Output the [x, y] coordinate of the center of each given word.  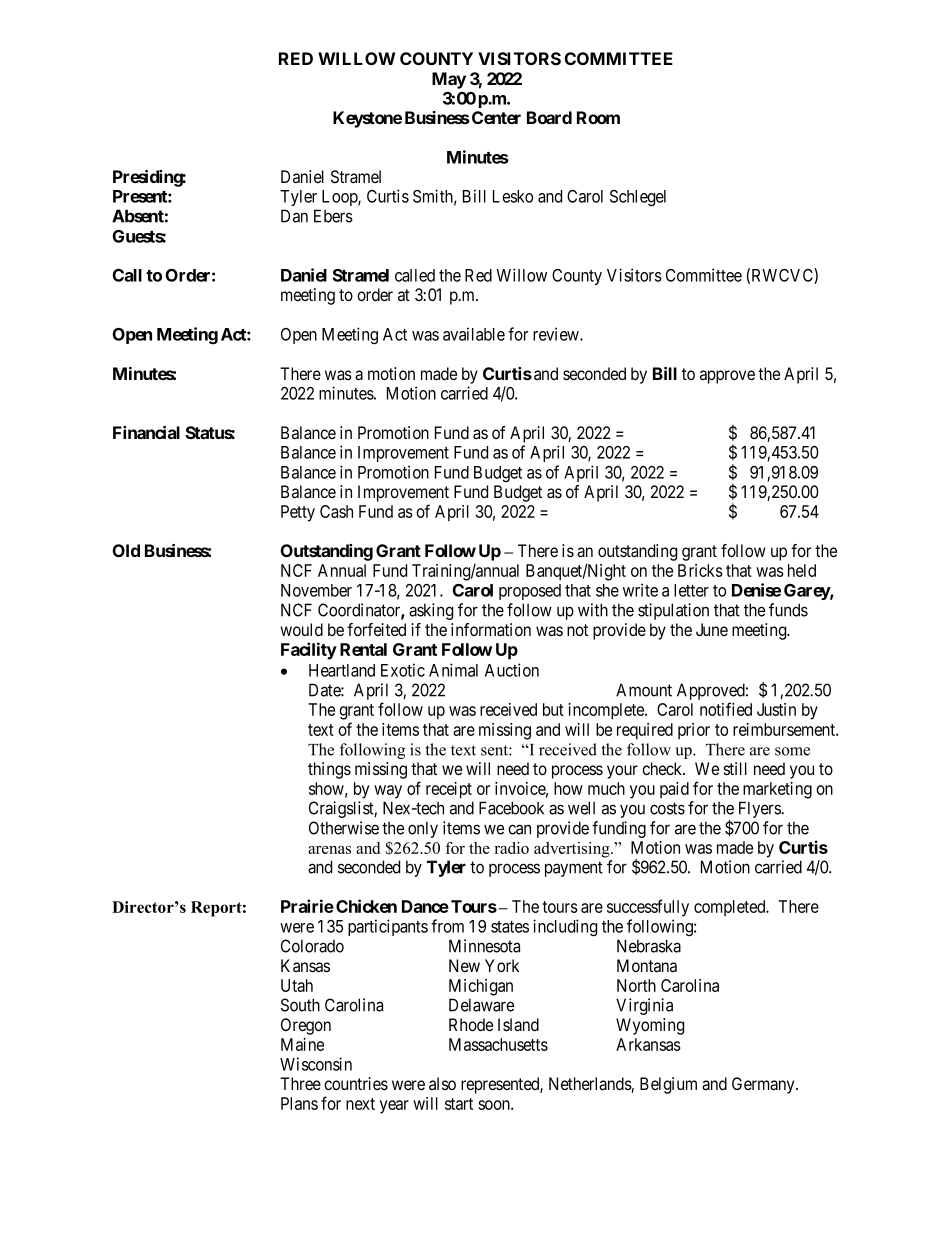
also [442, 1083]
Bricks [700, 570]
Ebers [333, 216]
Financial [146, 432]
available [474, 334]
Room [598, 117]
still [735, 768]
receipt [449, 790]
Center [496, 117]
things [329, 770]
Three [300, 1083]
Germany [764, 1085]
